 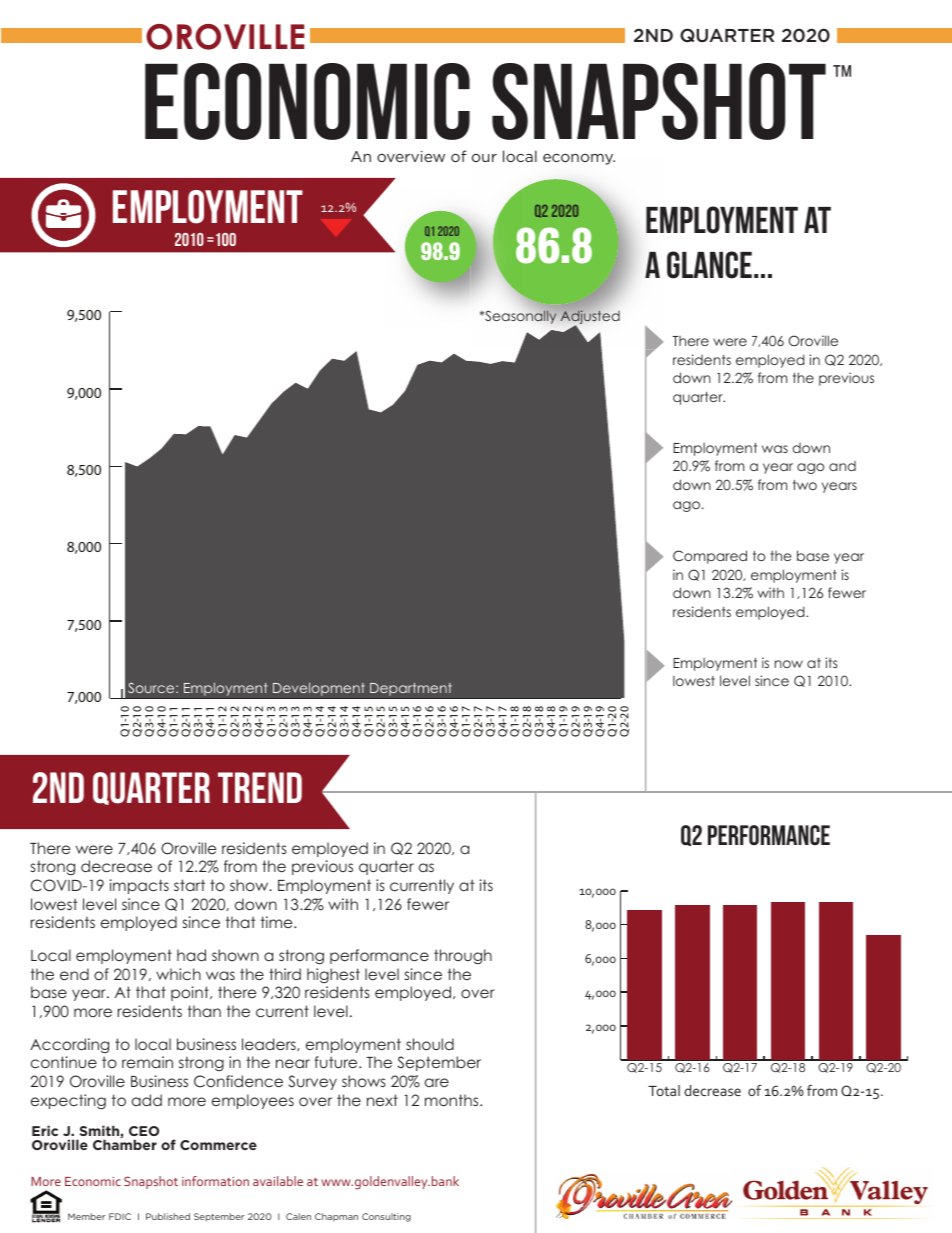 What do you see at coordinates (664, 1090) in the screenshot?
I see `Total` at bounding box center [664, 1090].
